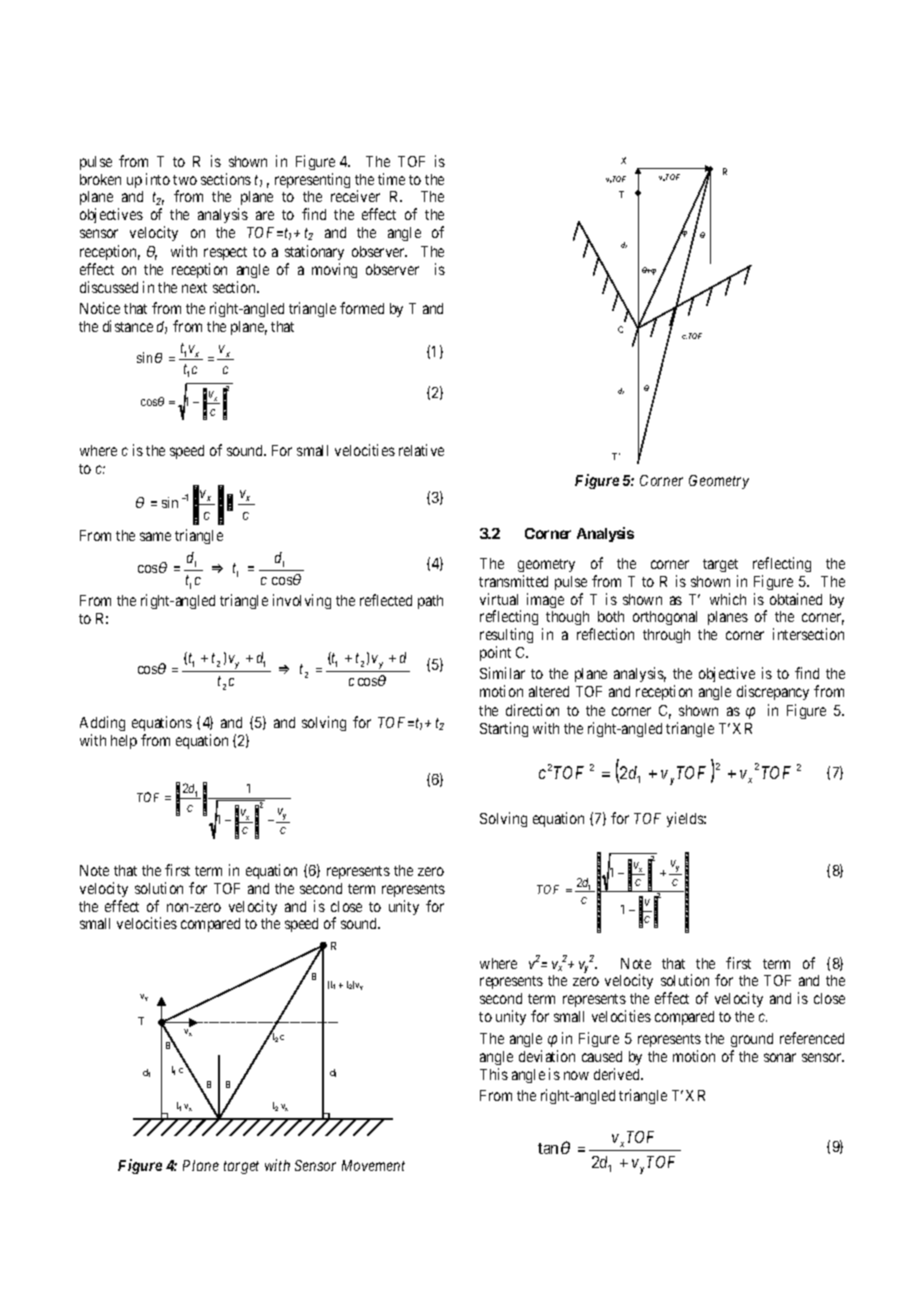  What do you see at coordinates (391, 179) in the document?
I see `time` at bounding box center [391, 179].
